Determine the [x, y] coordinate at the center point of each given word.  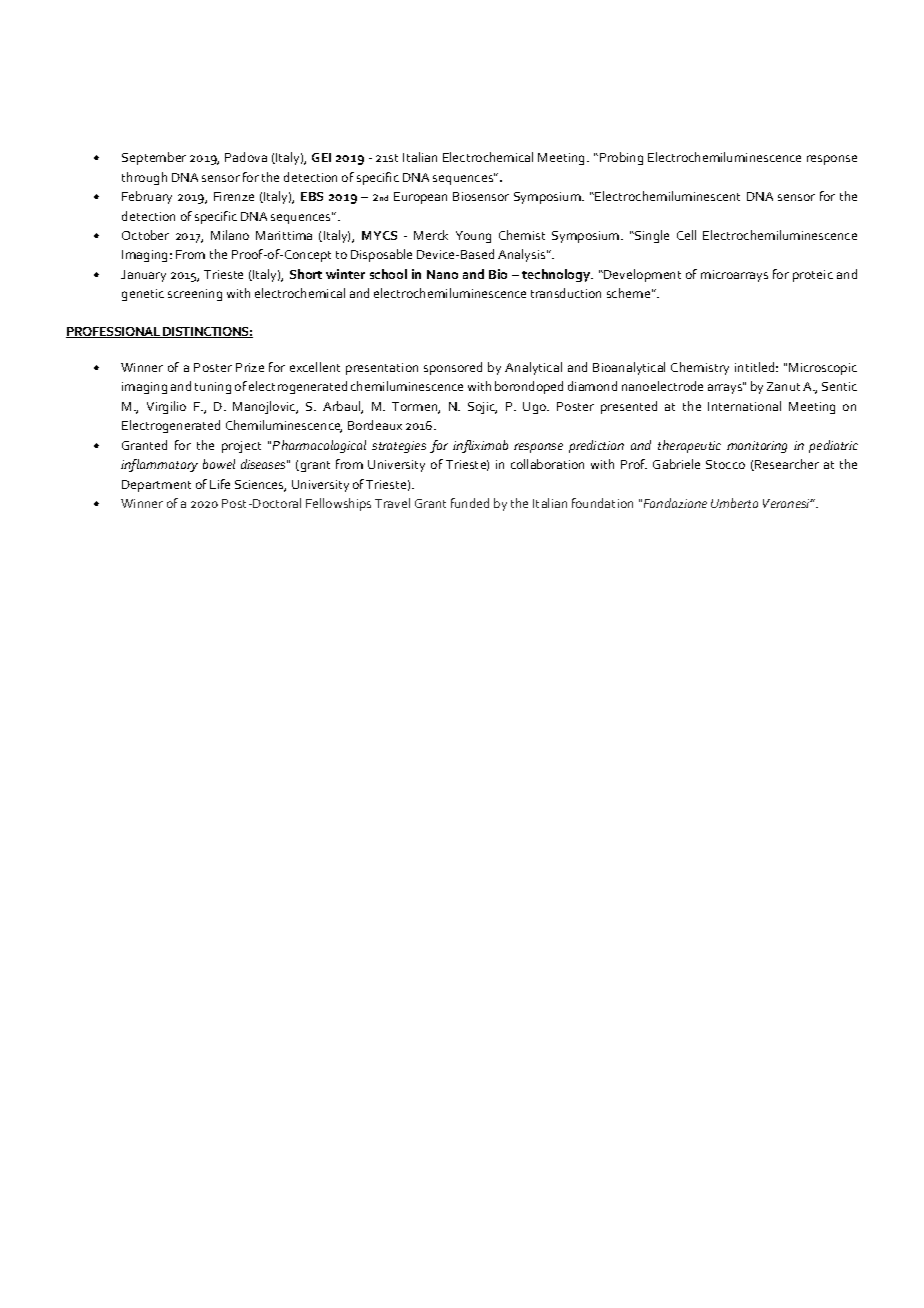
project [241, 447]
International [744, 406]
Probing [621, 158]
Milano [230, 235]
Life [220, 484]
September [154, 158]
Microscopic [823, 369]
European [420, 198]
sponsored [453, 368]
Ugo [536, 408]
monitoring [757, 447]
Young [473, 237]
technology [557, 275]
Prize [250, 367]
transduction [566, 293]
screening [195, 295]
